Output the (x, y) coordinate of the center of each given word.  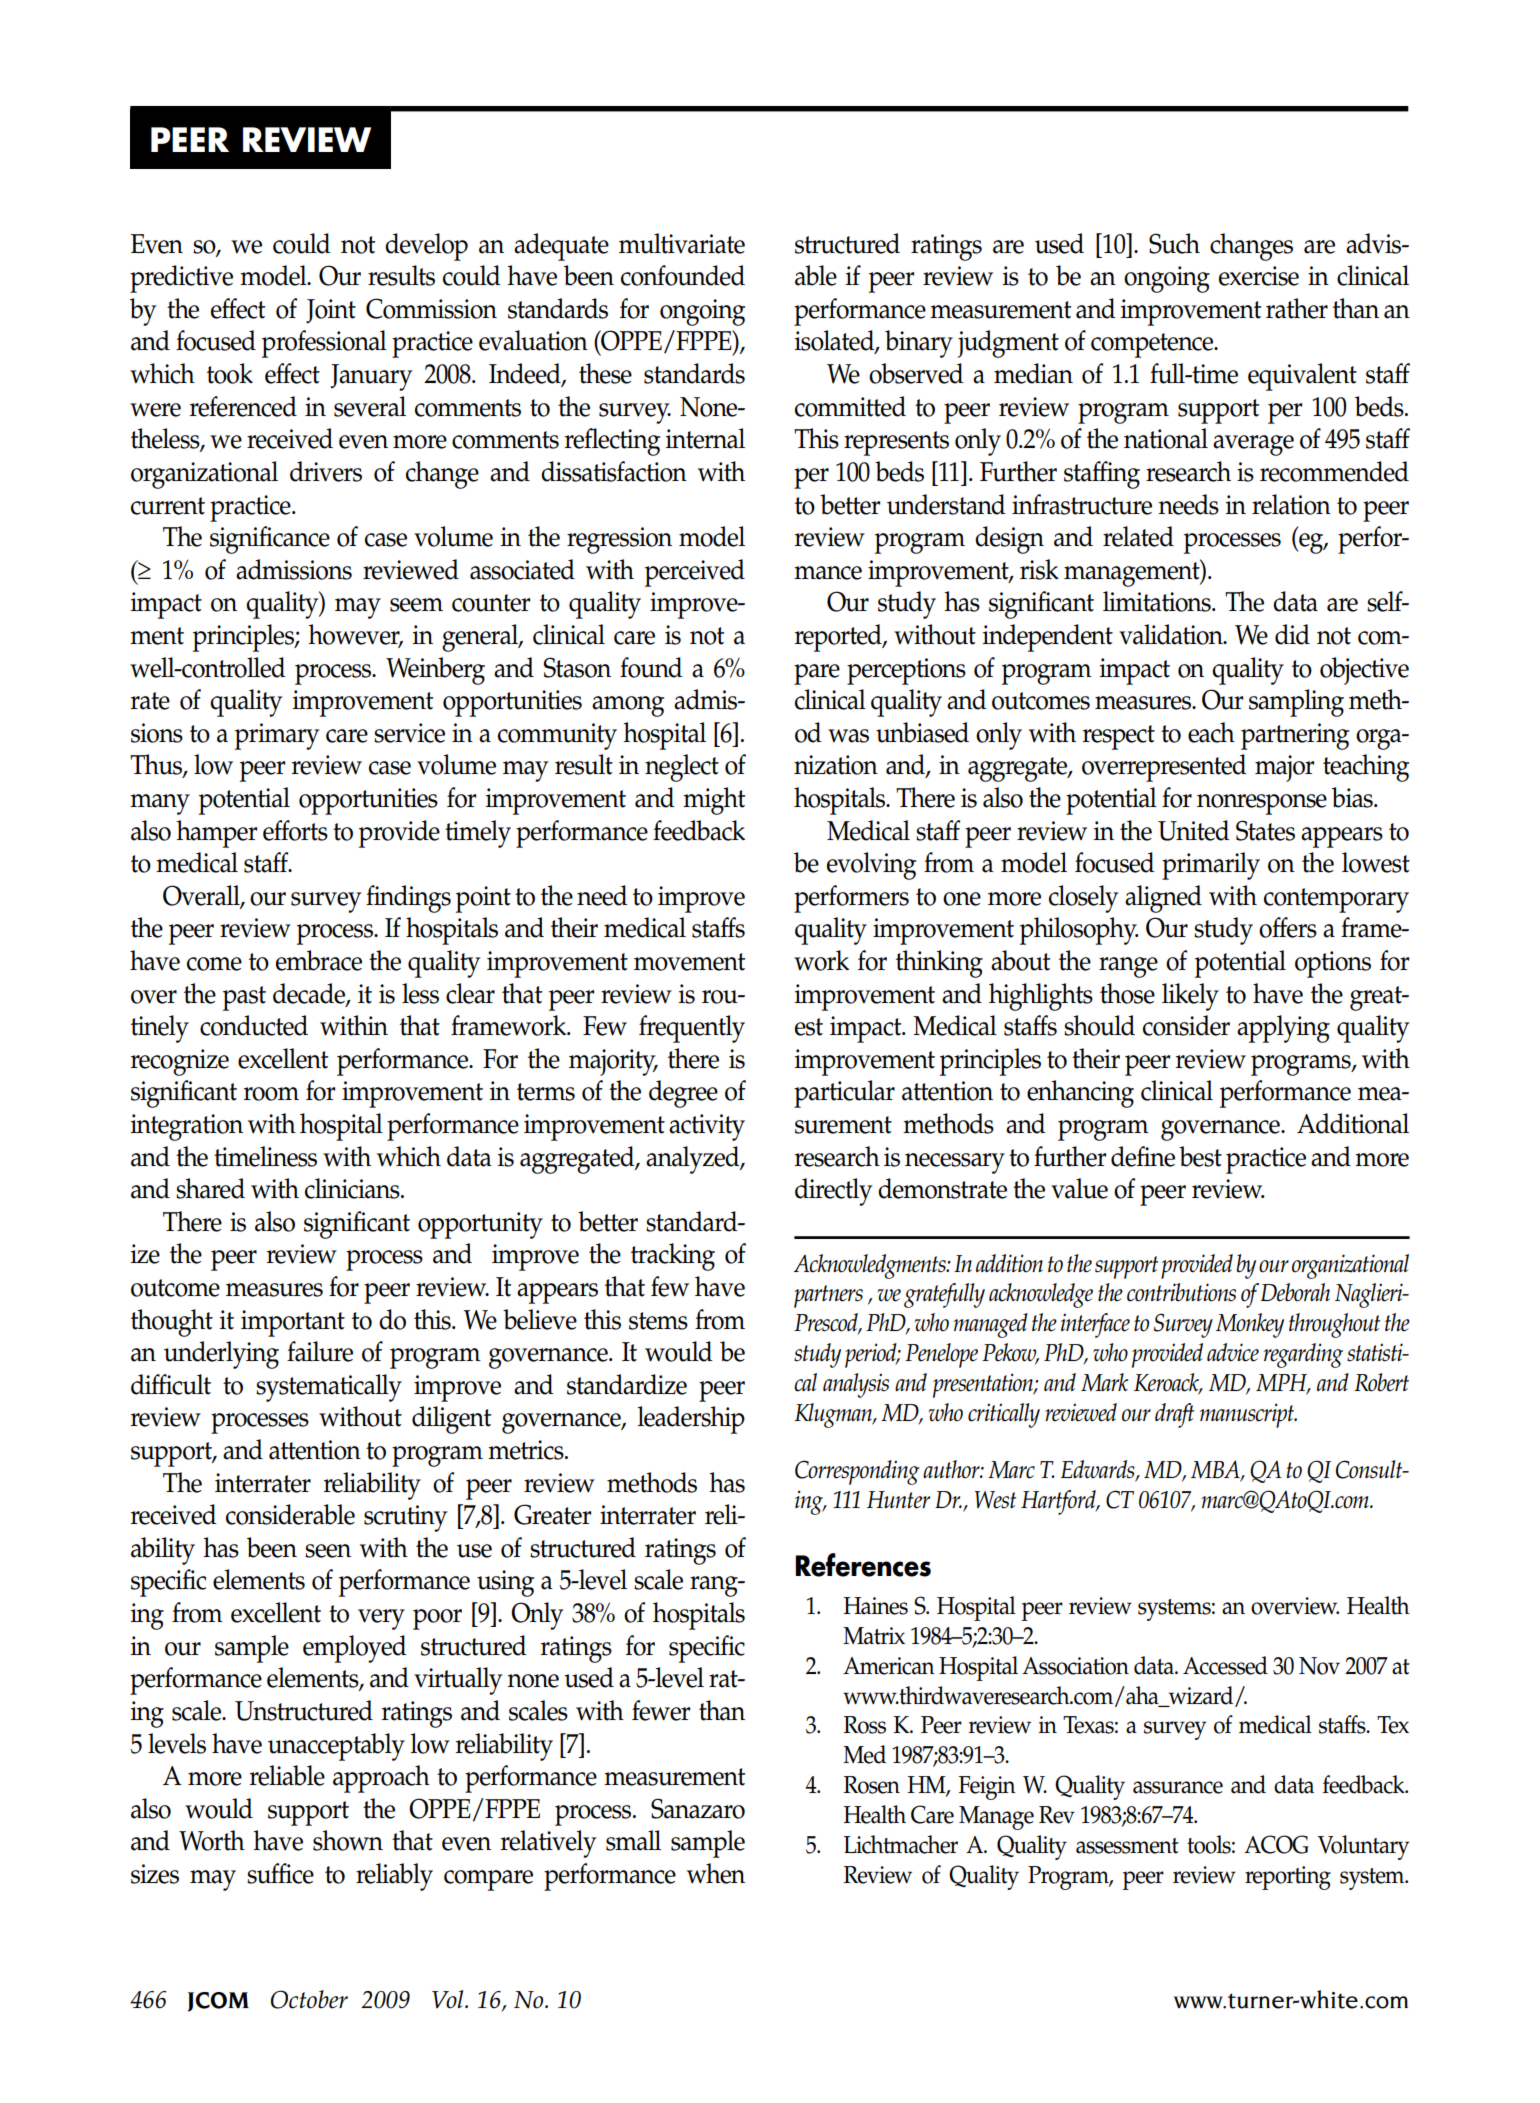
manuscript (1248, 1415)
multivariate (682, 243)
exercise (1259, 276)
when (716, 1873)
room (271, 1094)
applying (1283, 1029)
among (628, 706)
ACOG (1276, 1844)
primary (277, 736)
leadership (691, 1420)
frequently (692, 1029)
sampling (1296, 703)
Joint (331, 311)
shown (348, 1840)
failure (320, 1351)
